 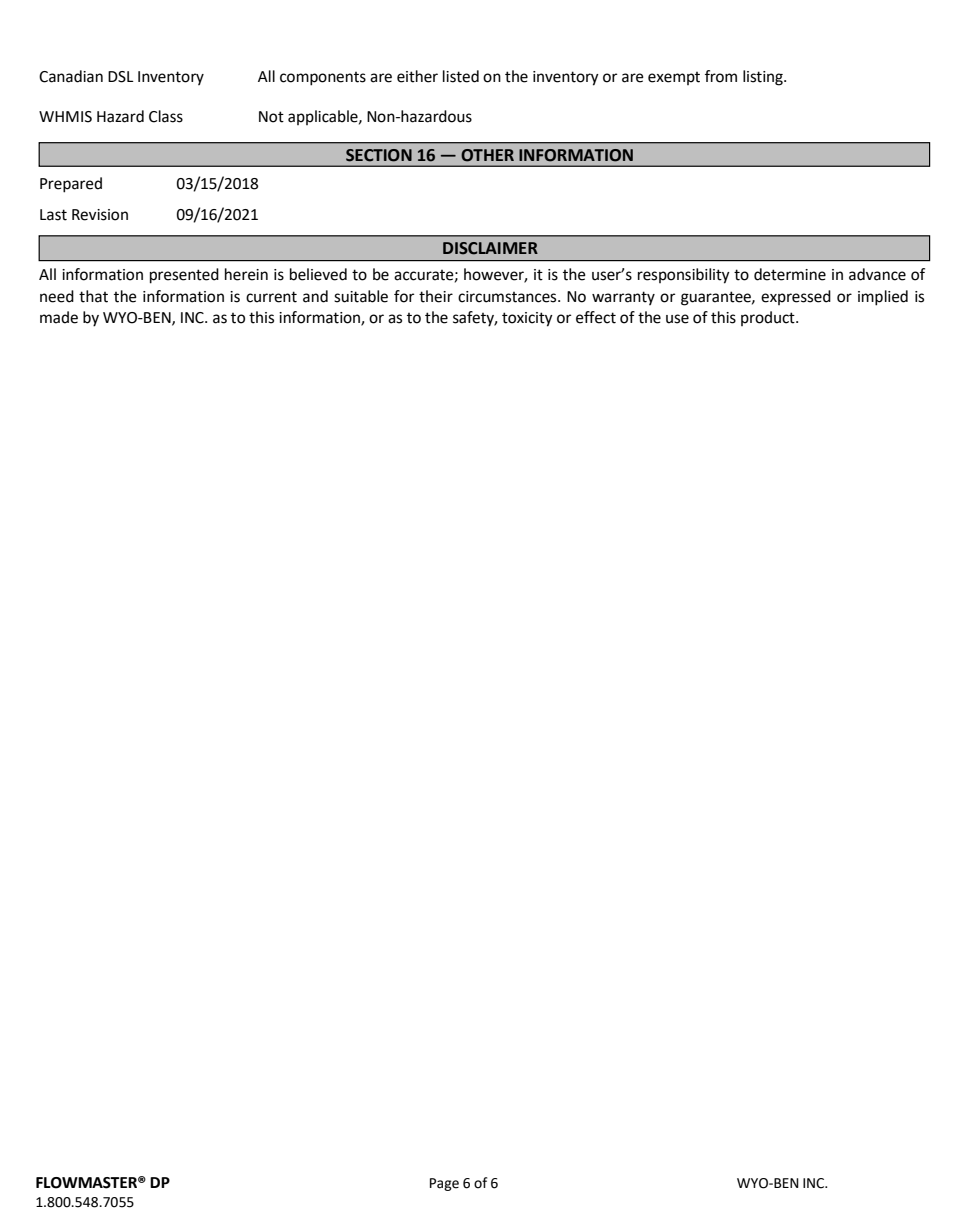 I want to click on Class, so click(x=166, y=116).
